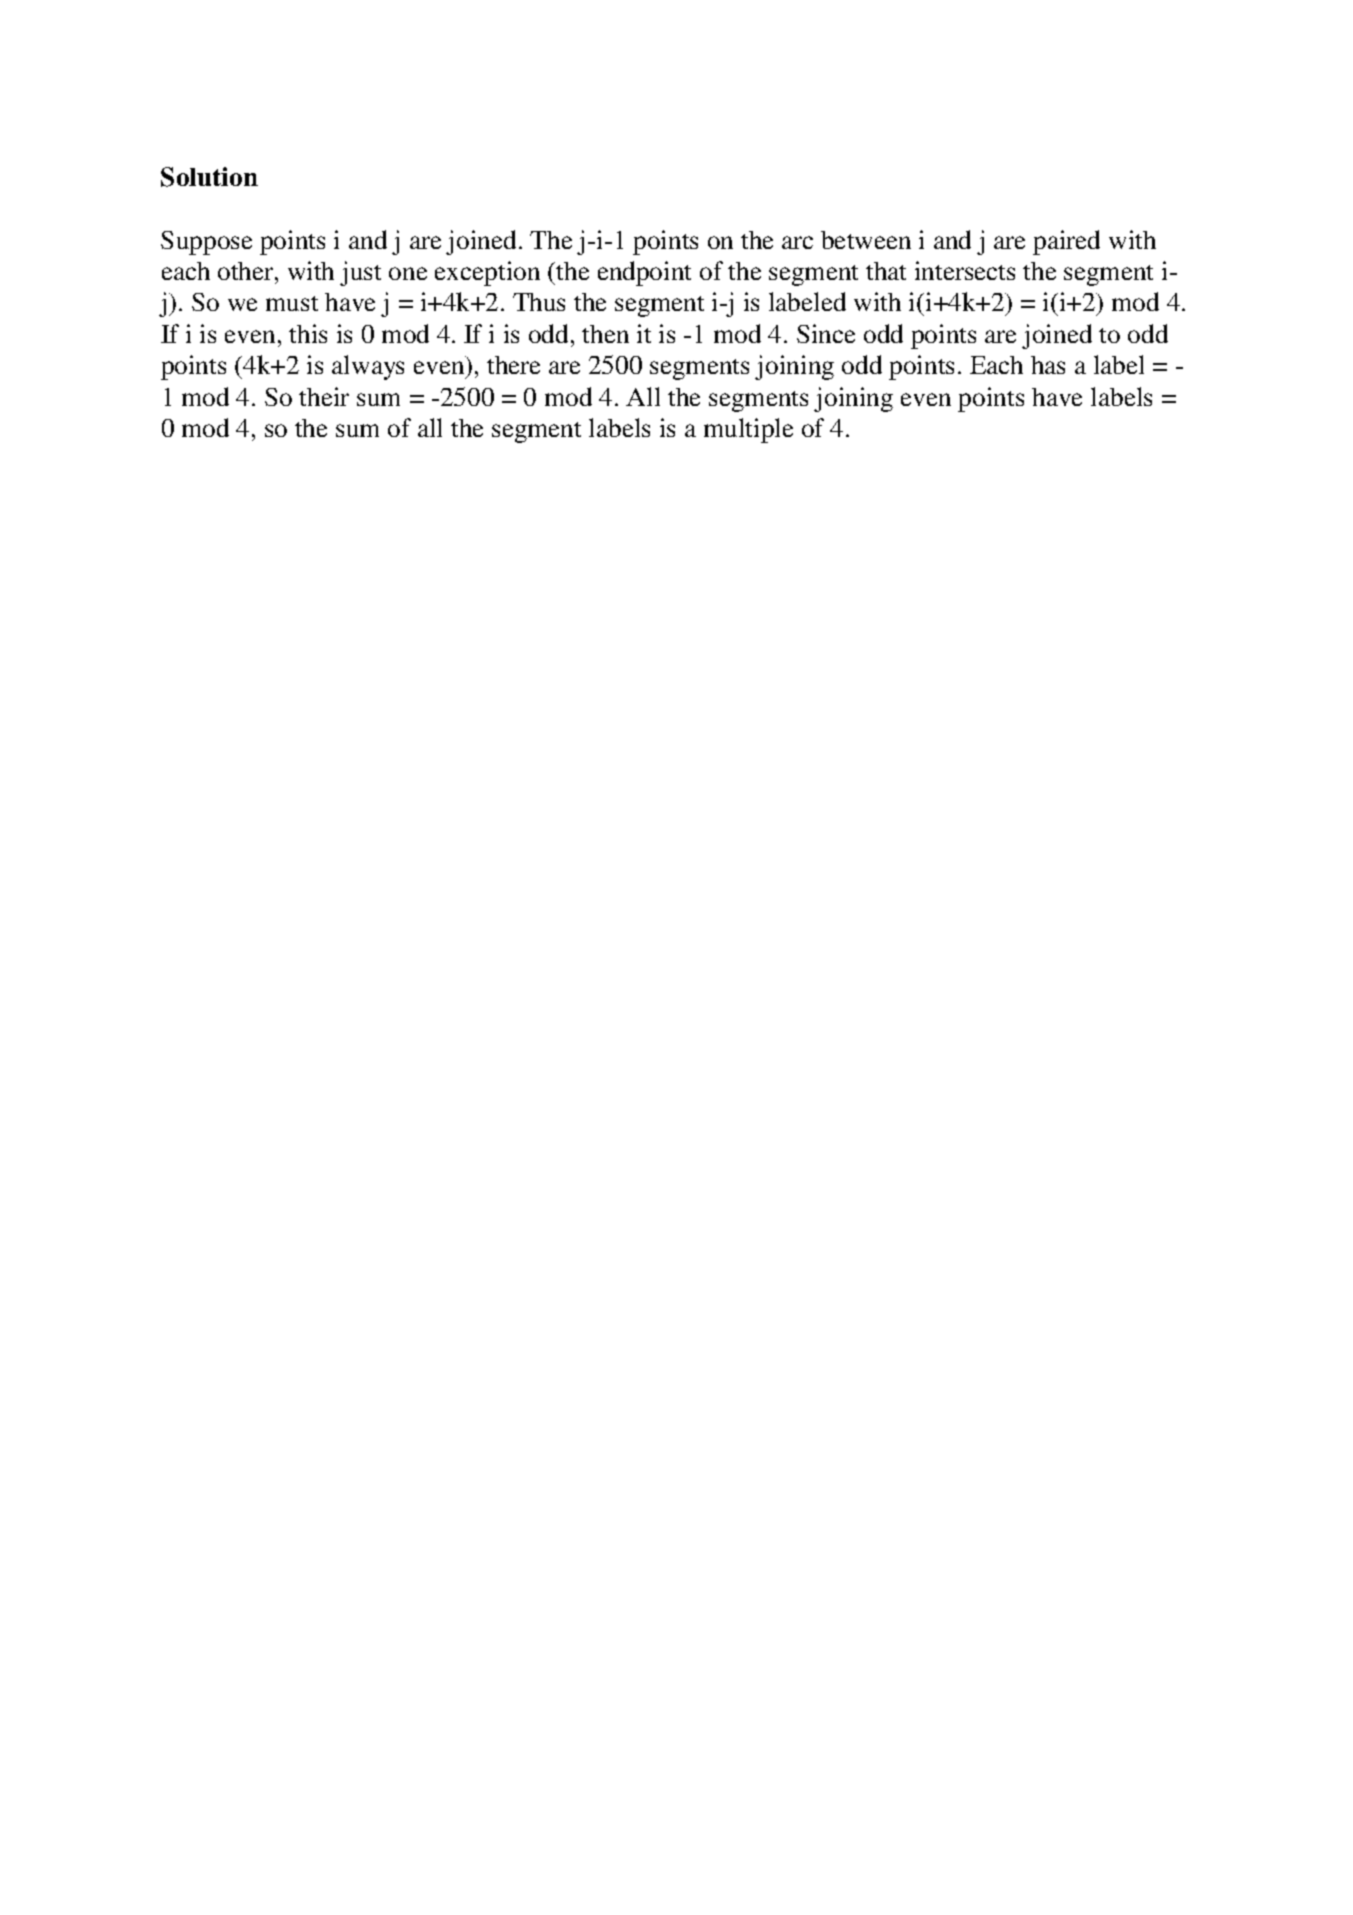 Image resolution: width=1353 pixels, height=1915 pixels. Describe the element at coordinates (539, 302) in the page. I see `Thus` at that location.
